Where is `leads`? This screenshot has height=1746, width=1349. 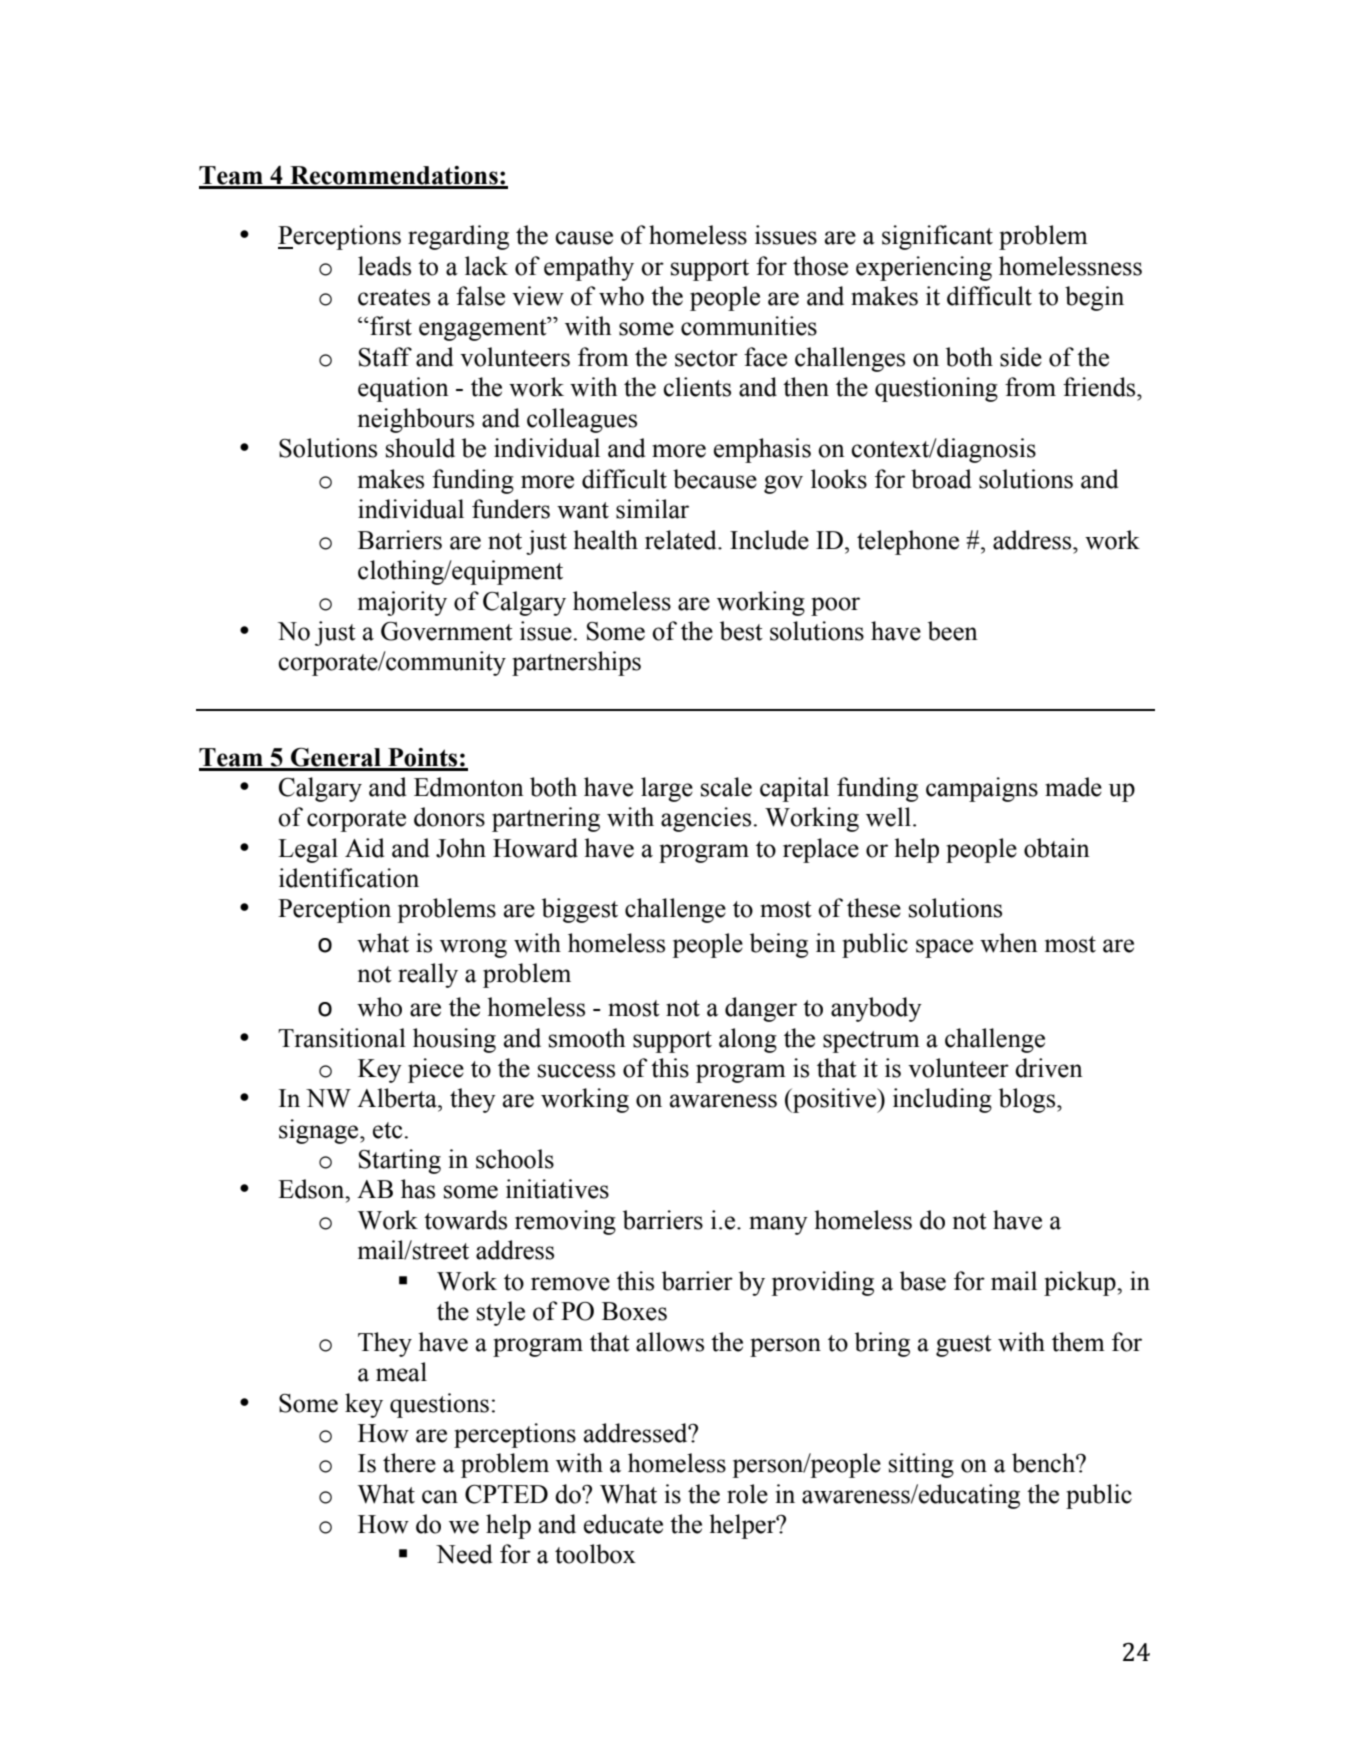 leads is located at coordinates (384, 266).
